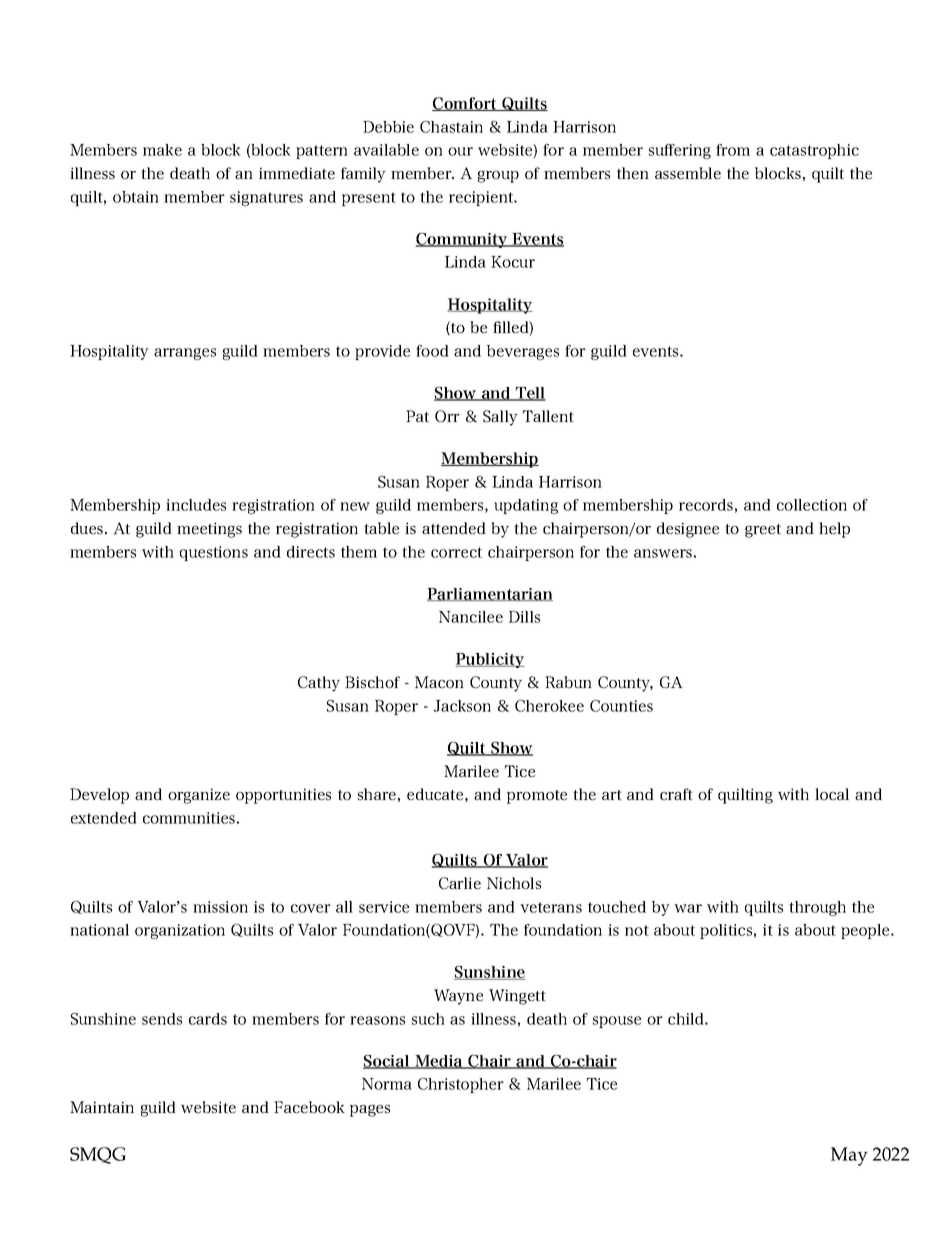  What do you see at coordinates (451, 127) in the page?
I see `Chastain` at bounding box center [451, 127].
